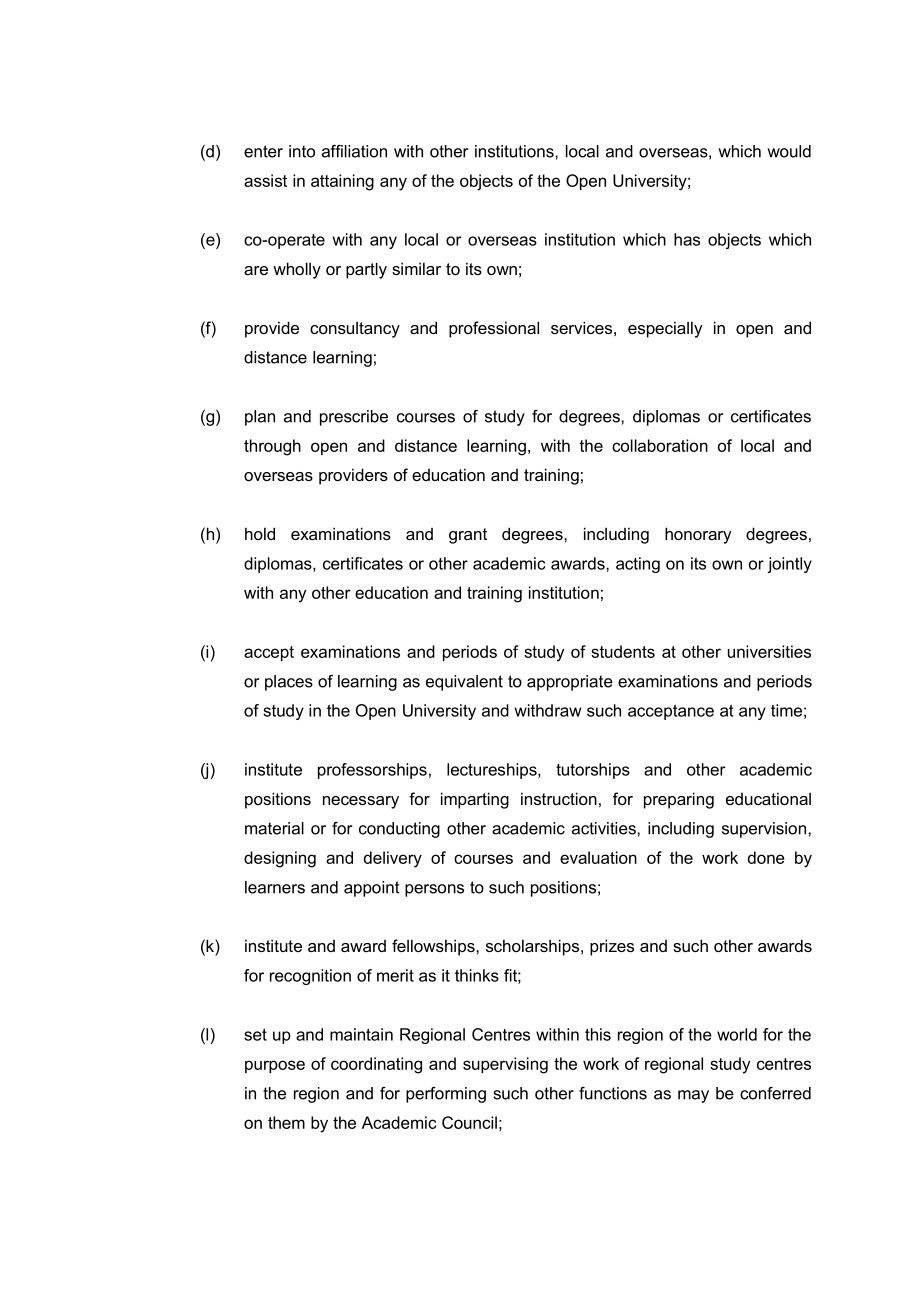 The width and height of the screenshot is (924, 1308). What do you see at coordinates (354, 418) in the screenshot?
I see `prescribe` at bounding box center [354, 418].
